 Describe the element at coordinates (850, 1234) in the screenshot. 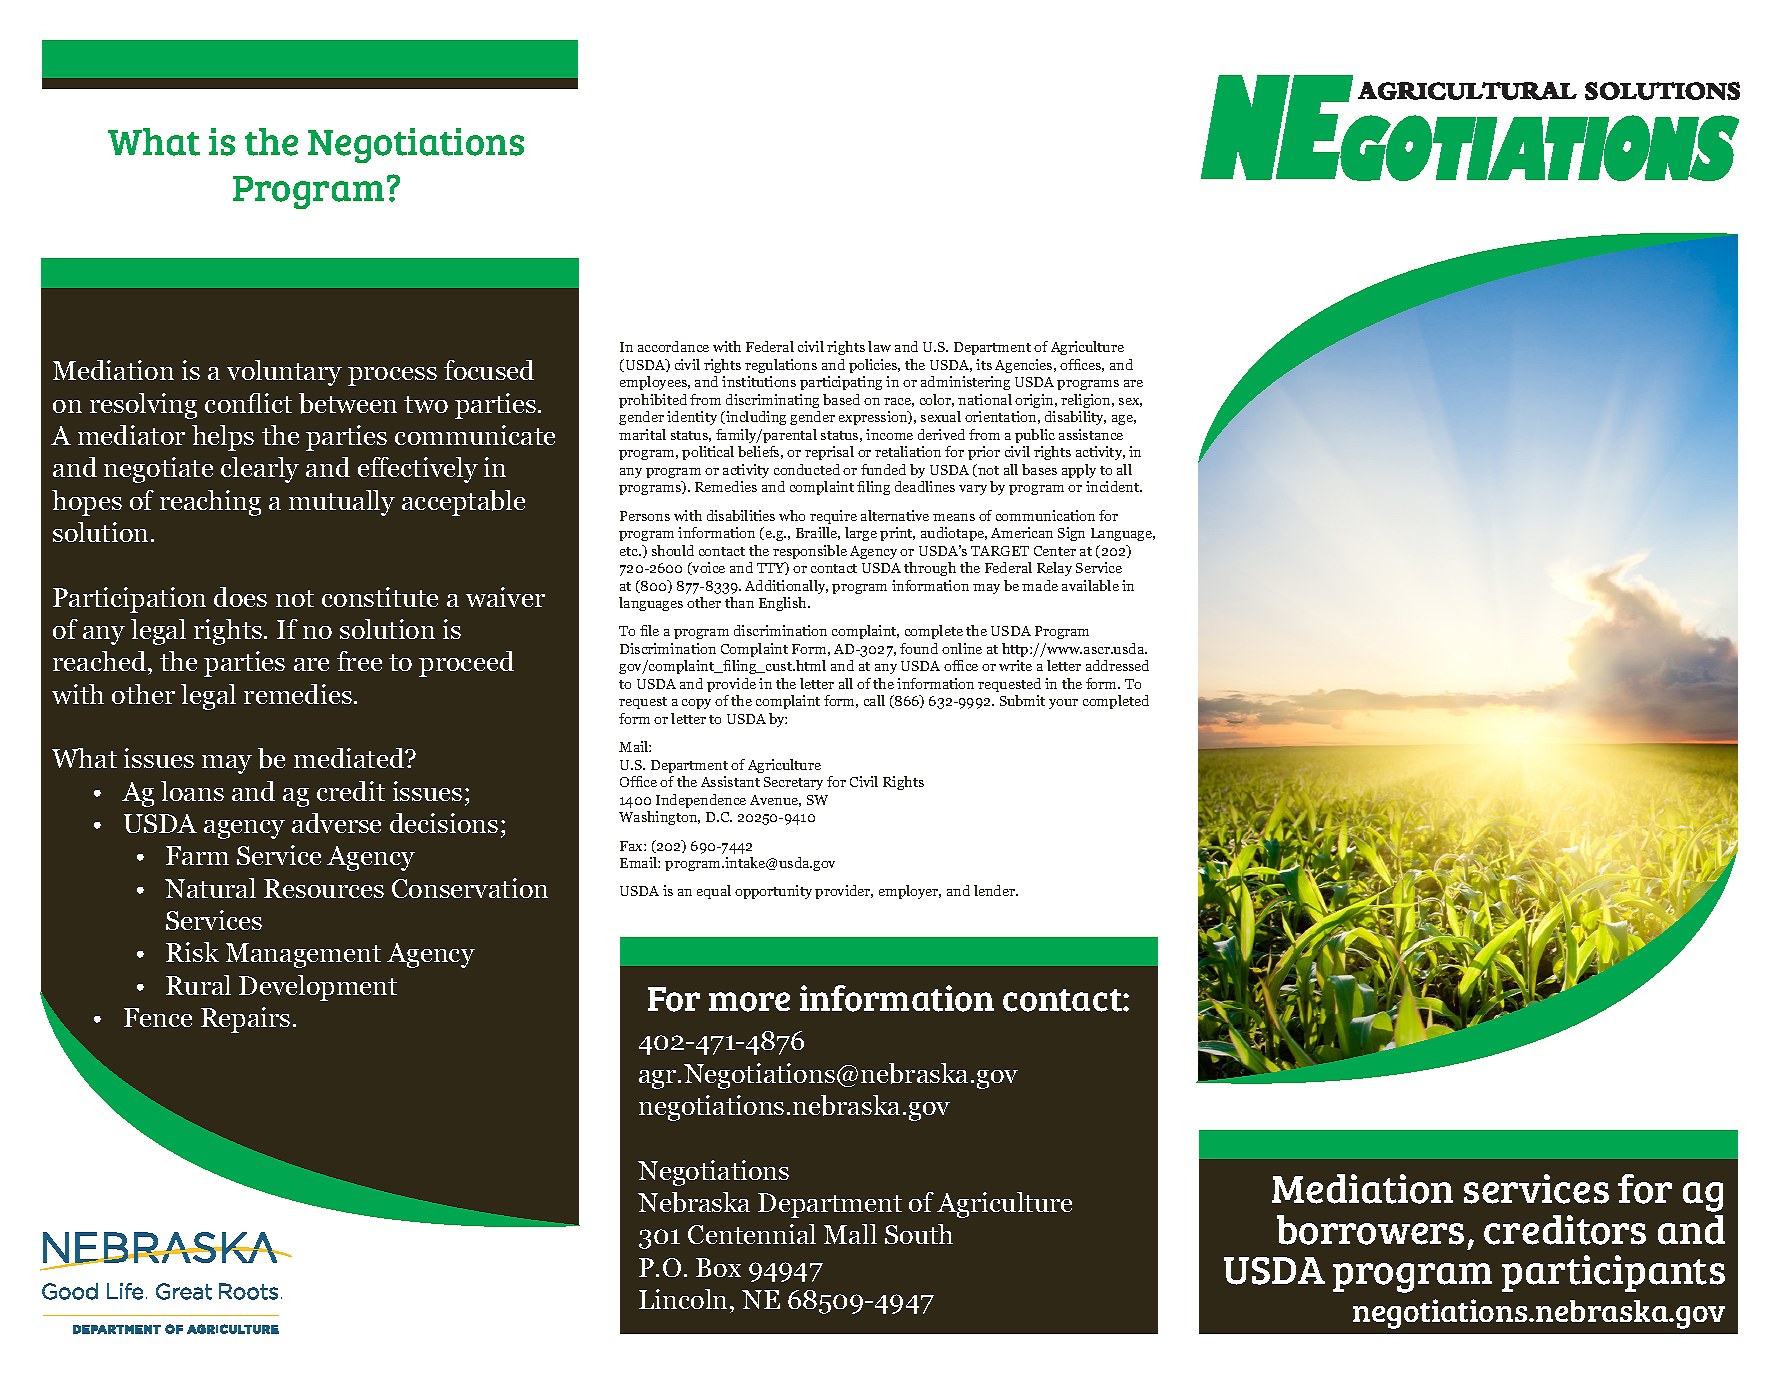

I see `Mall` at that location.
